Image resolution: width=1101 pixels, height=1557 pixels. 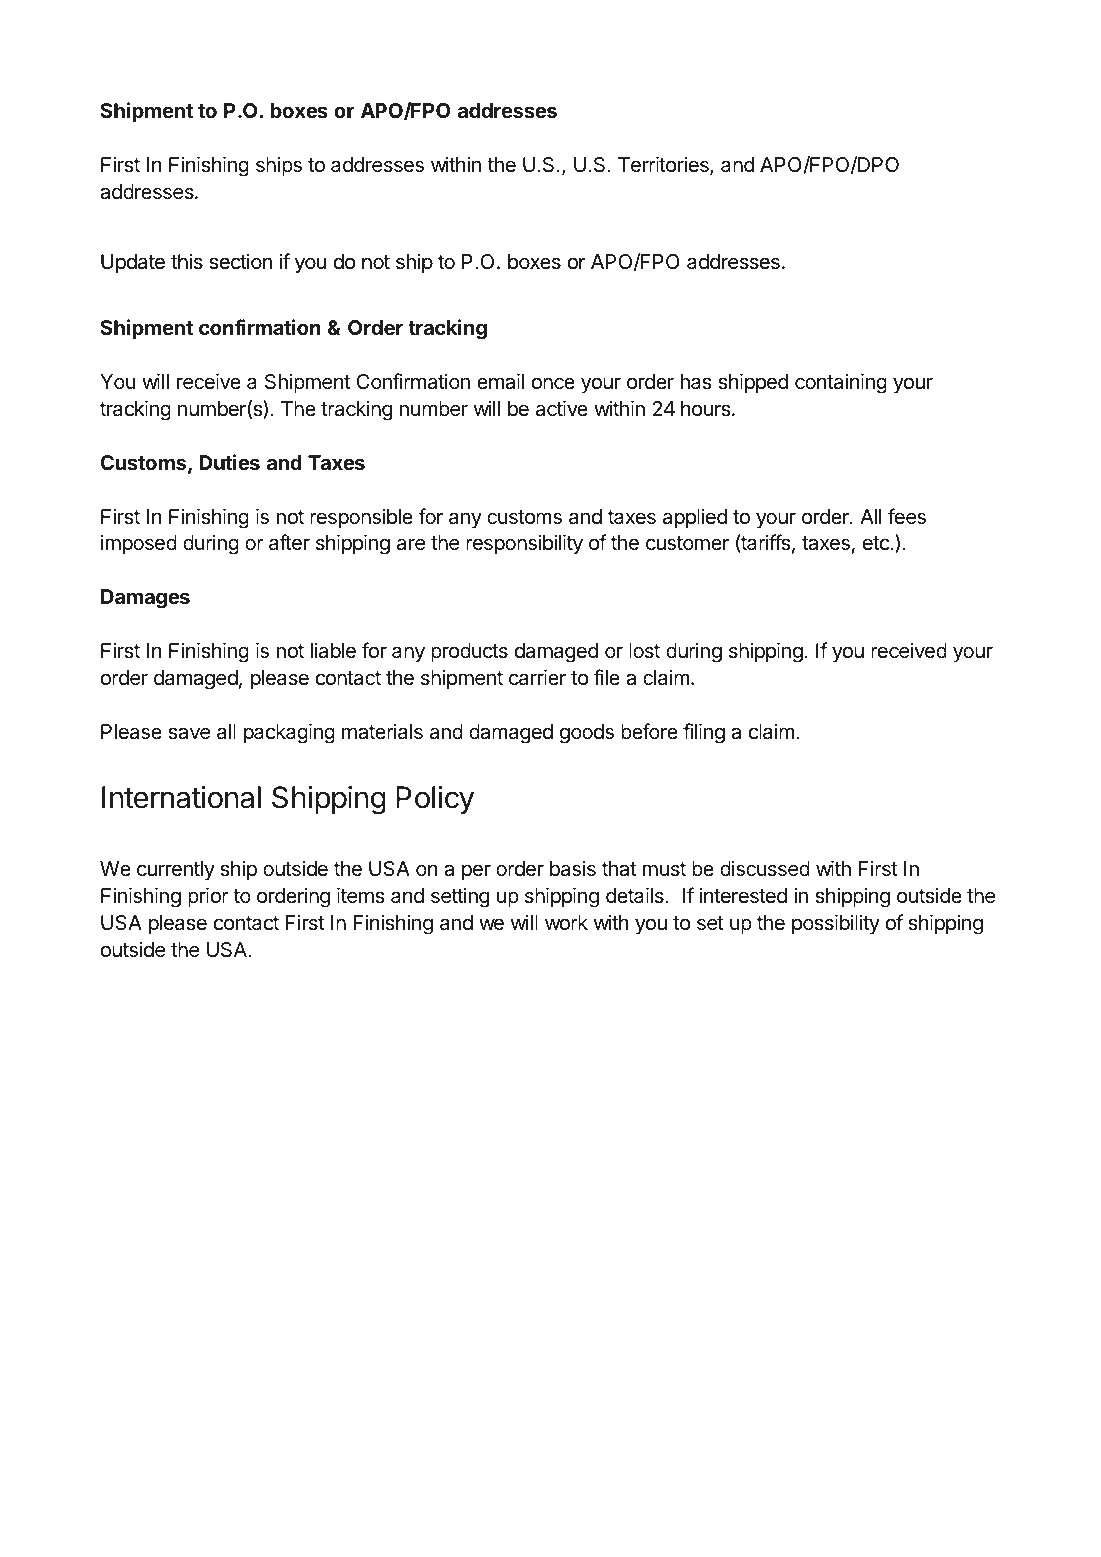 I want to click on possibility, so click(x=836, y=924).
